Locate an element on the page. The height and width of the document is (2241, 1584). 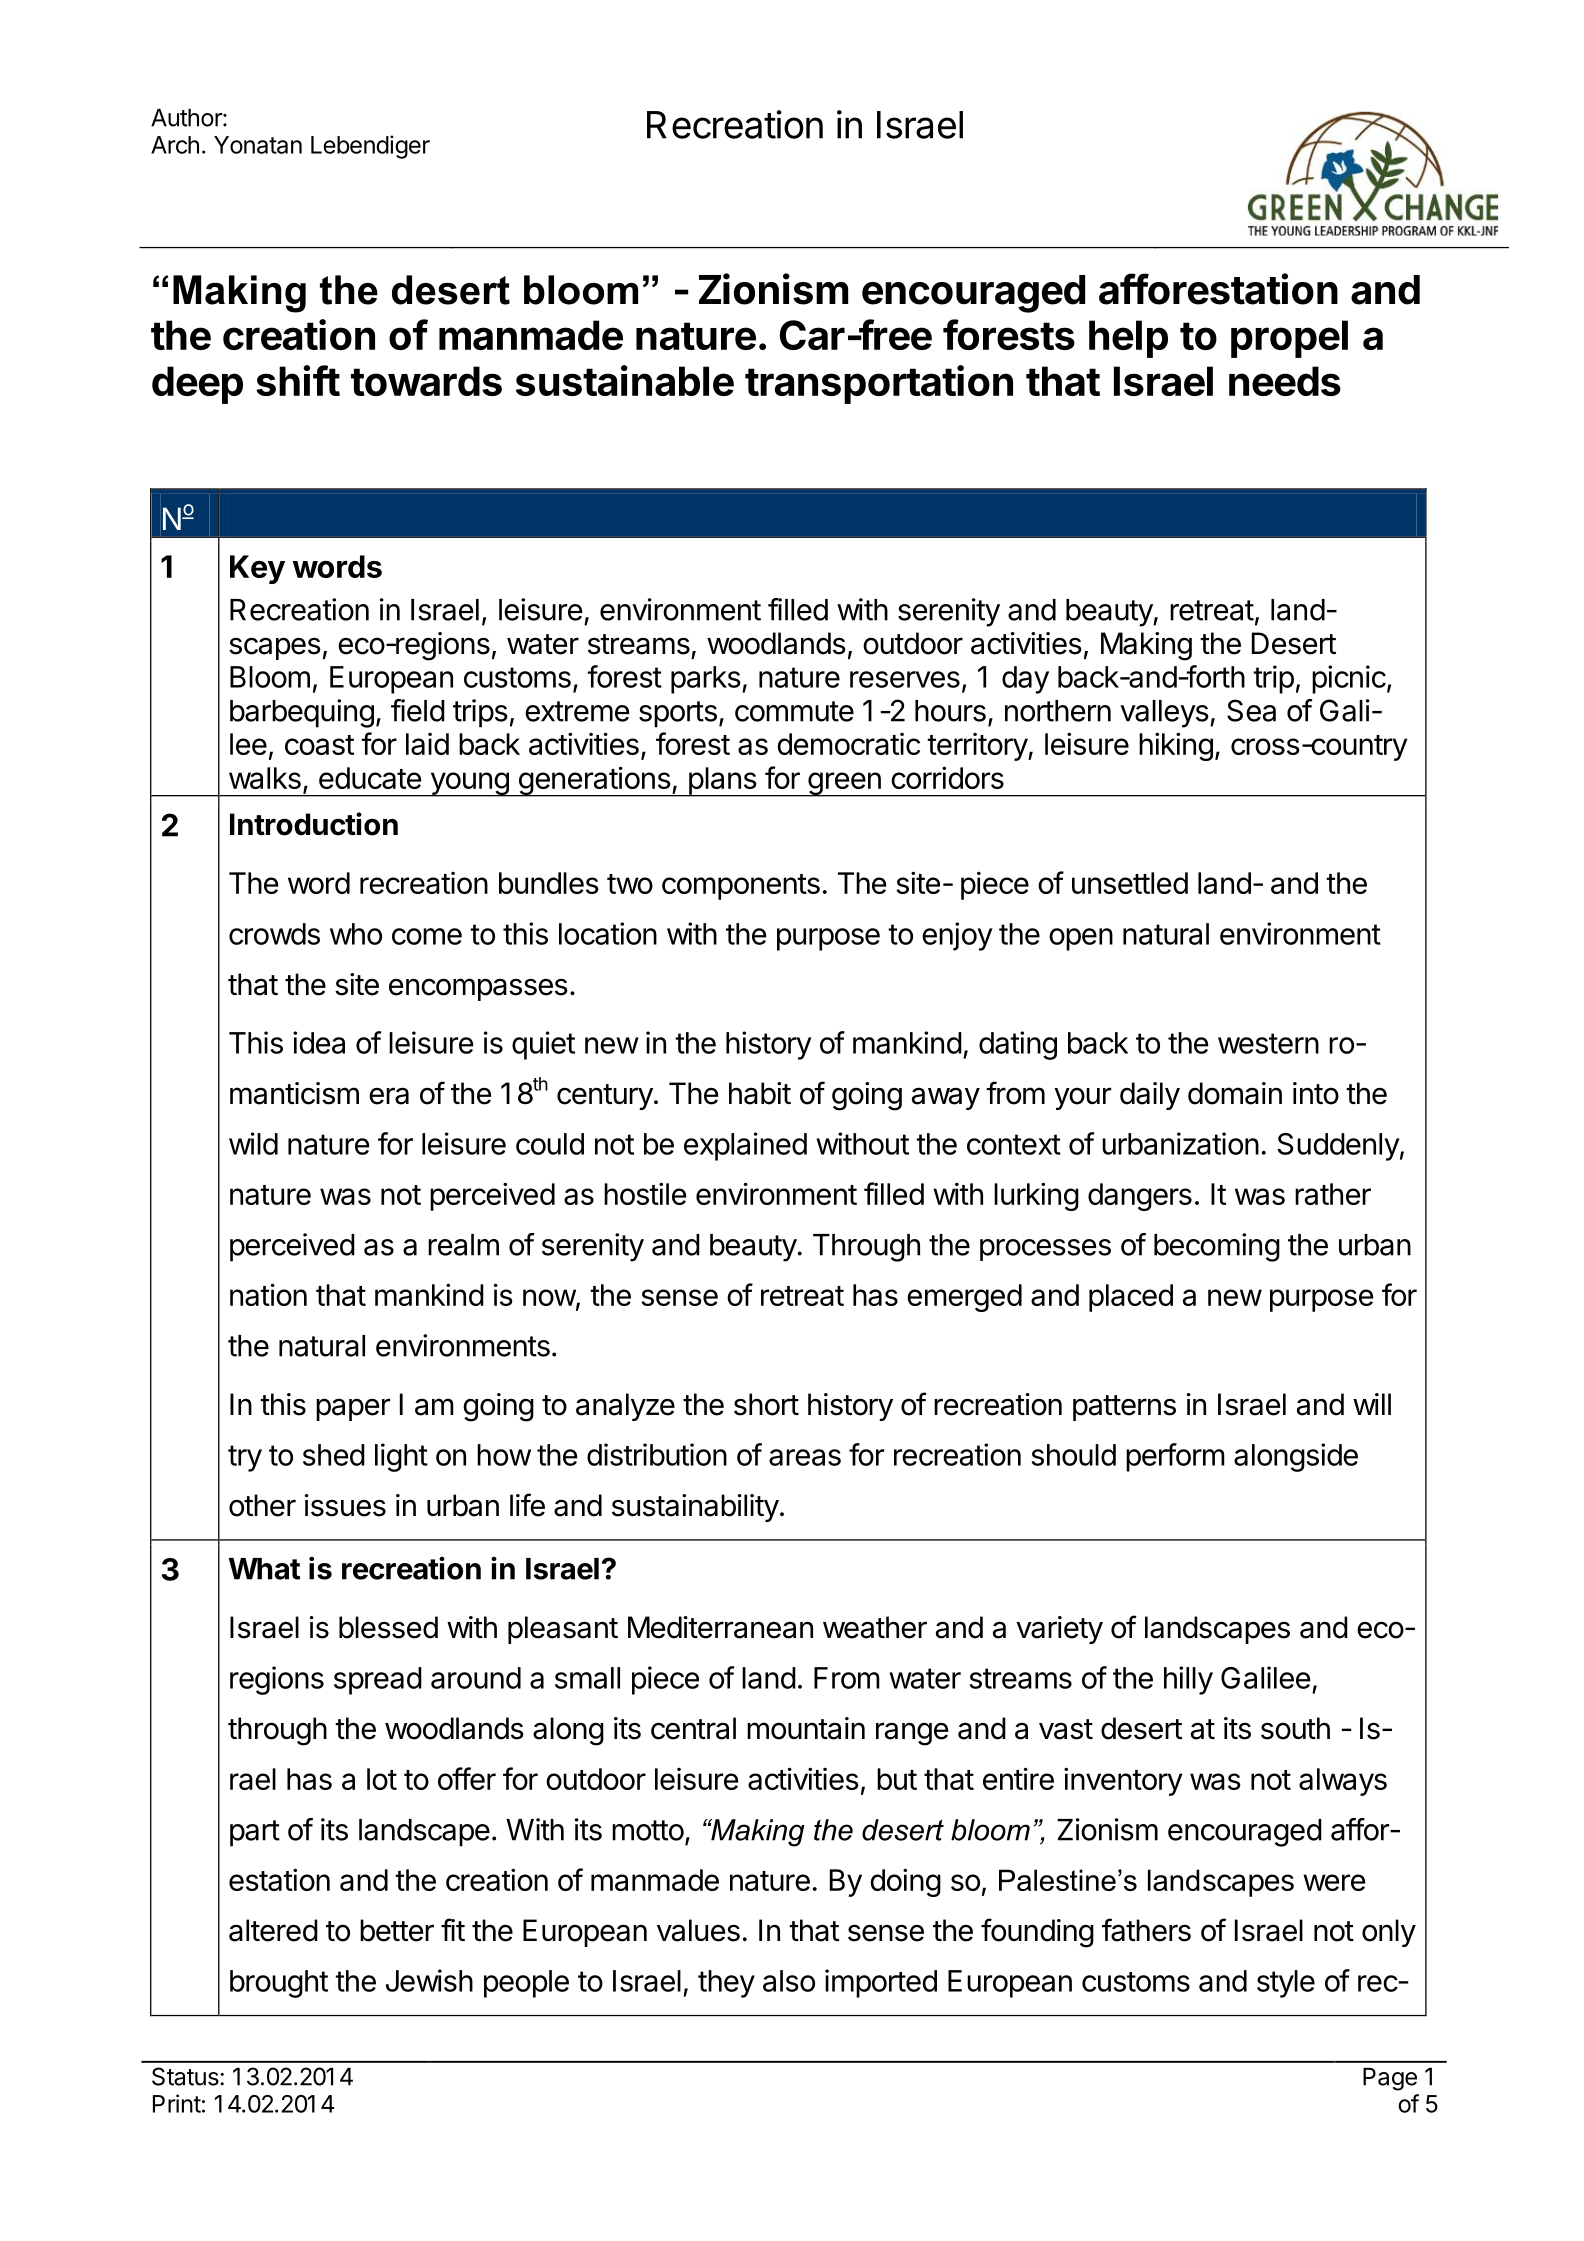
propel is located at coordinates (1289, 339).
